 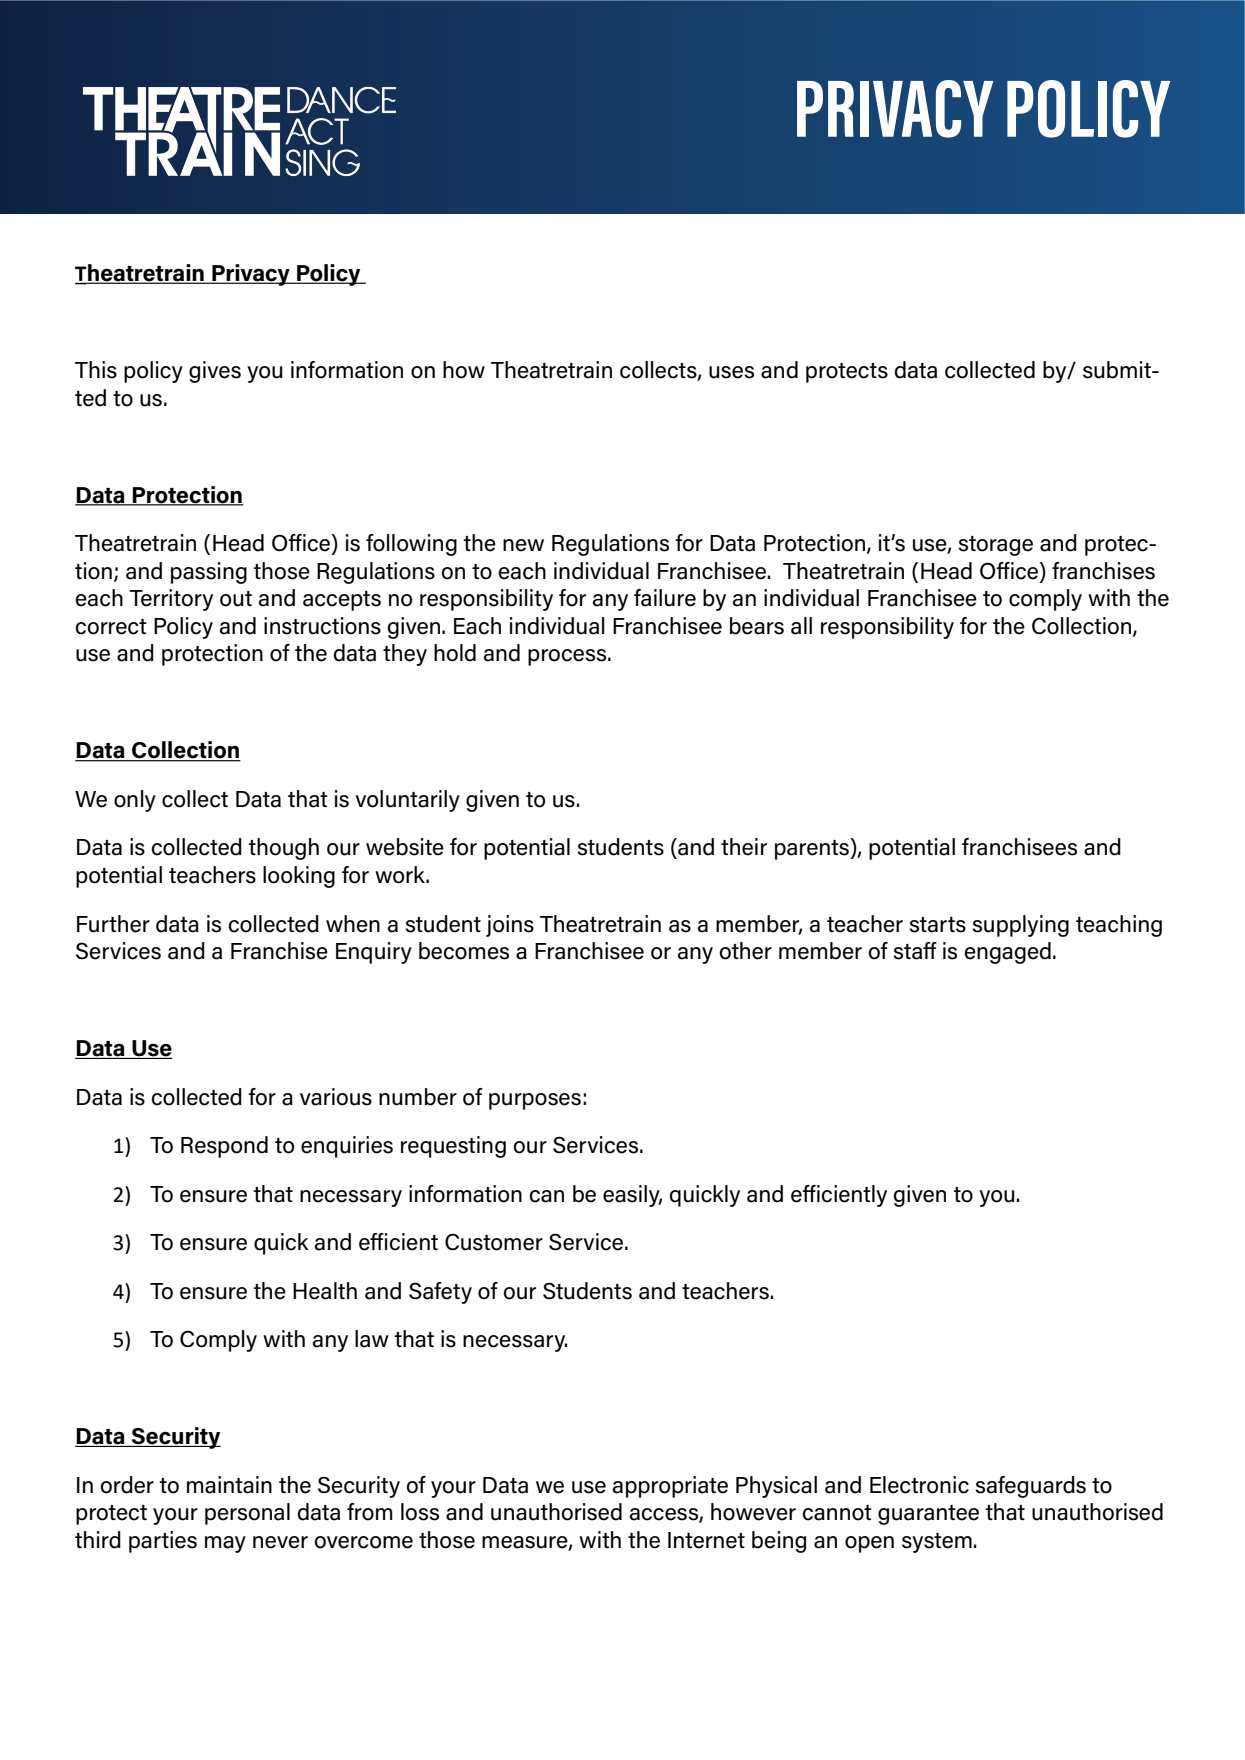 What do you see at coordinates (224, 1147) in the screenshot?
I see `Respond` at bounding box center [224, 1147].
